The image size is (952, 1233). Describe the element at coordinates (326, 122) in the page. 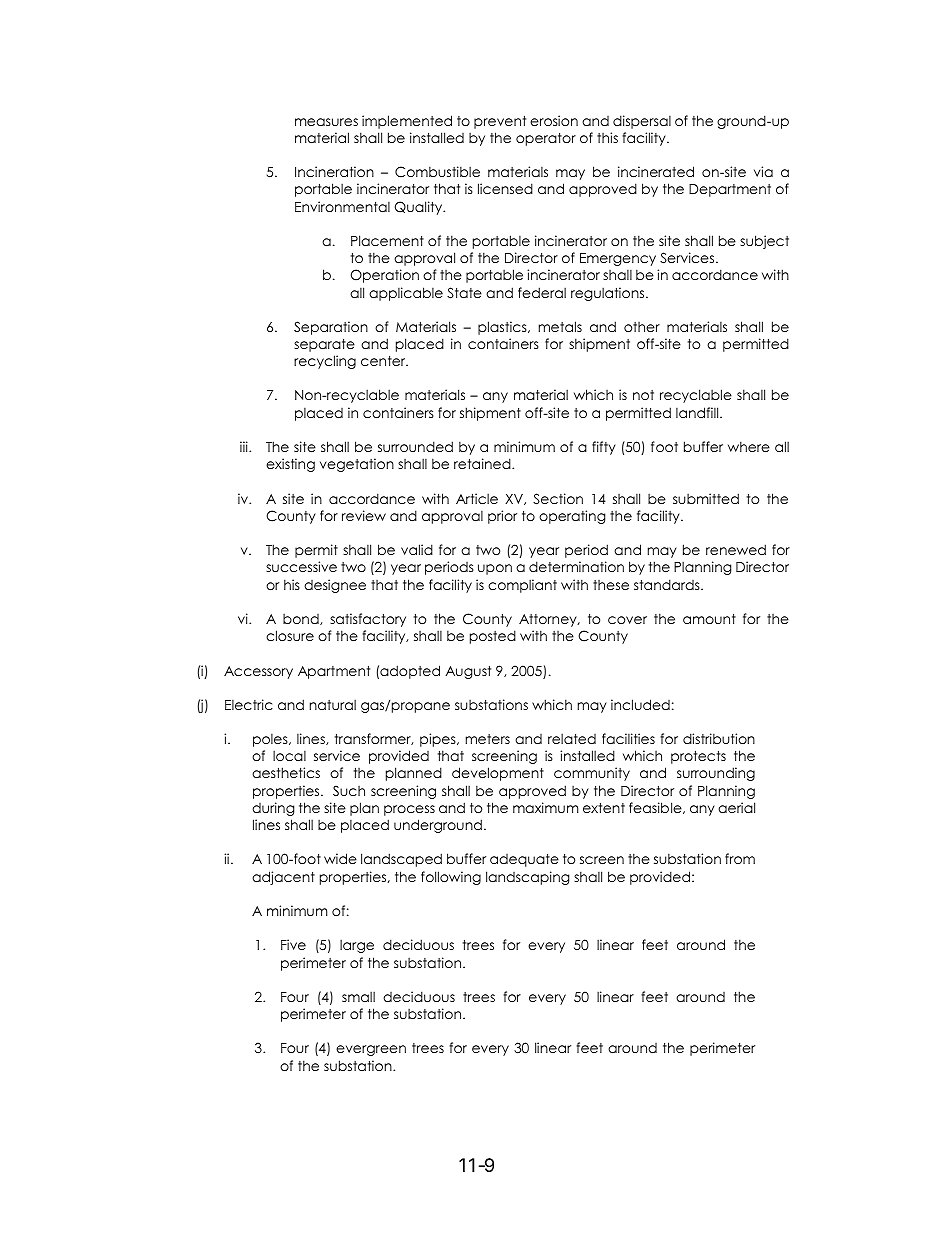

I see `measures` at that location.
